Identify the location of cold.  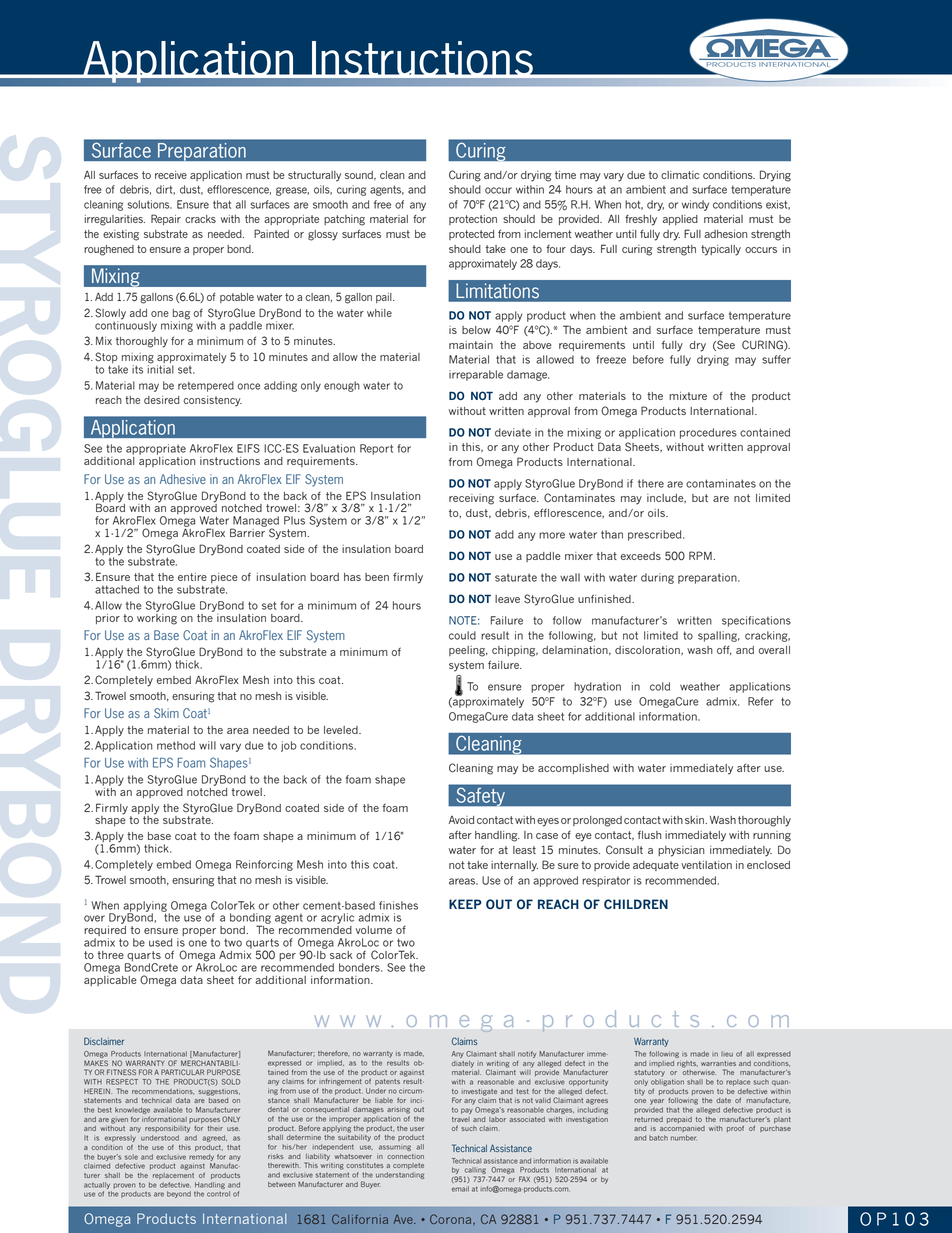
(660, 686).
